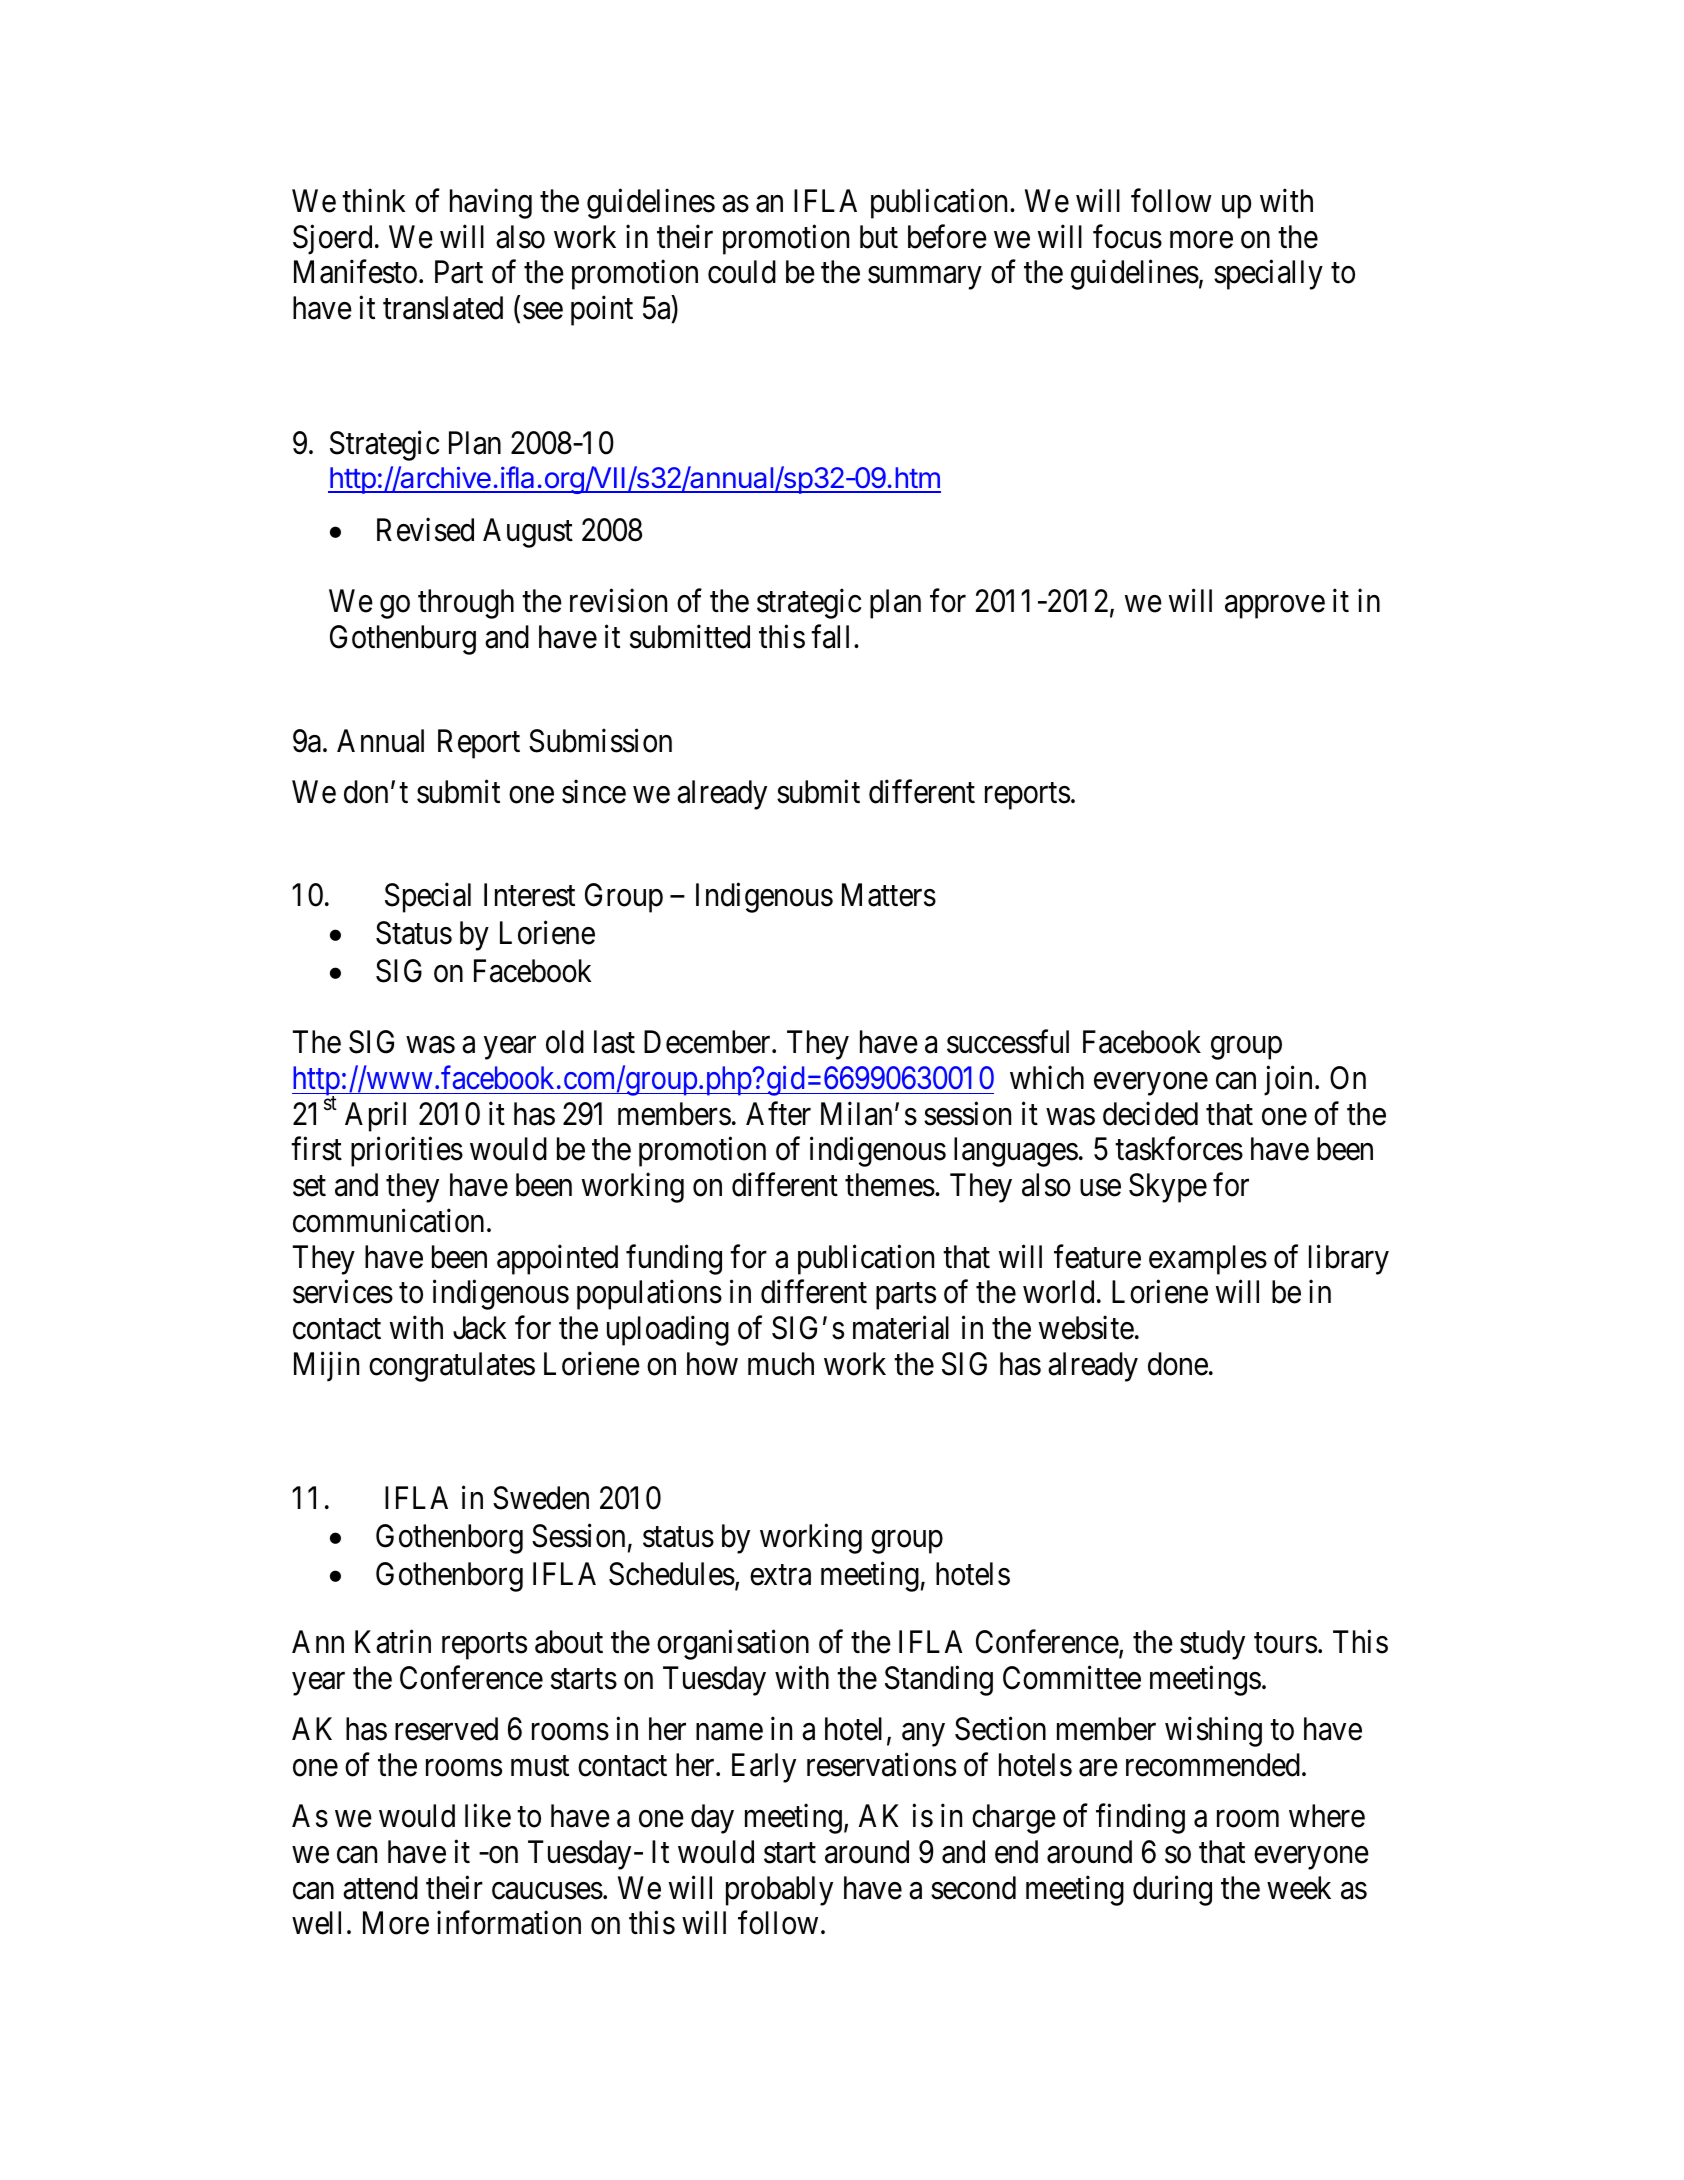  Describe the element at coordinates (879, 237) in the image. I see `but` at that location.
